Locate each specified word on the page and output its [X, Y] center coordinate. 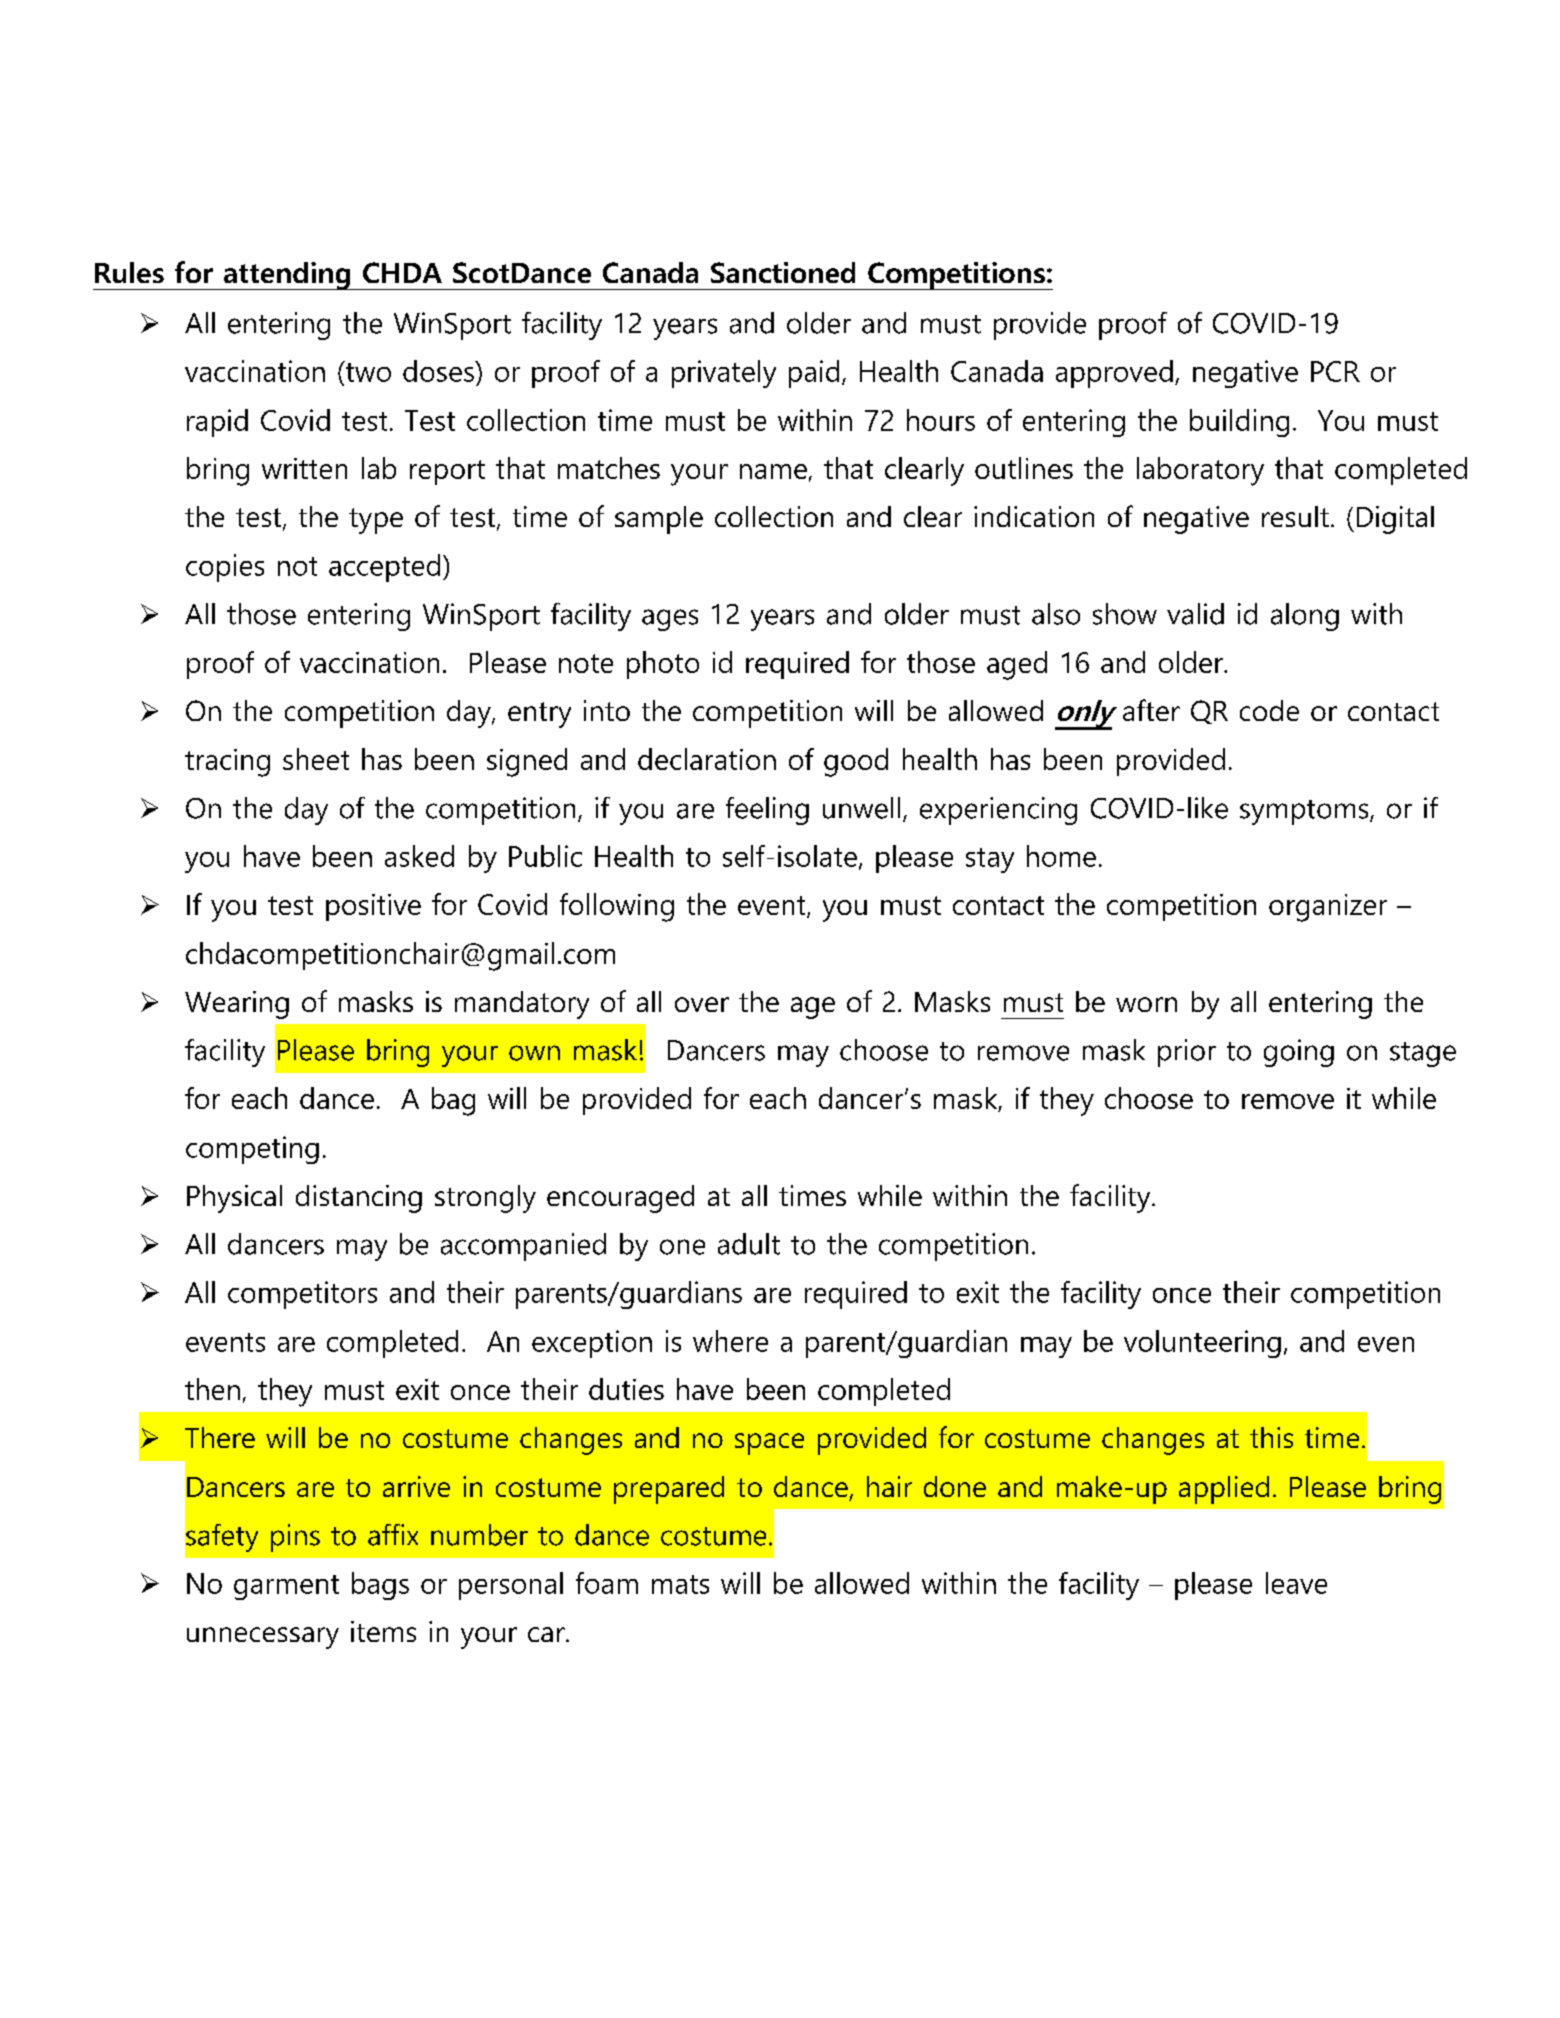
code [1269, 710]
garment [286, 1587]
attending [287, 276]
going [1299, 1053]
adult [749, 1244]
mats [680, 1584]
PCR [1335, 371]
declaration [707, 759]
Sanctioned [783, 272]
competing [252, 1150]
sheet [316, 759]
